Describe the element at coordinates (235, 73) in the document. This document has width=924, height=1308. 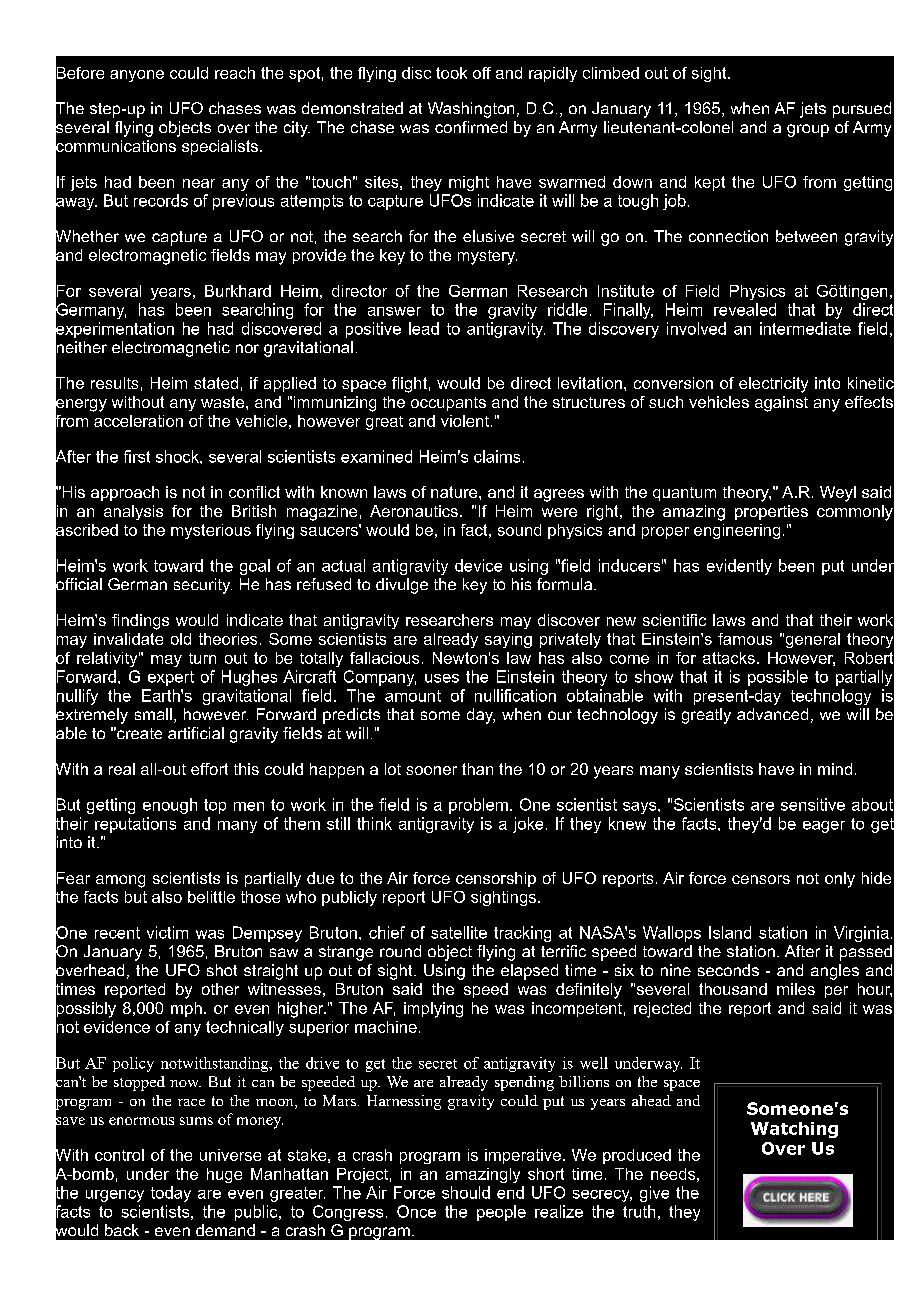
I see `reach` at that location.
